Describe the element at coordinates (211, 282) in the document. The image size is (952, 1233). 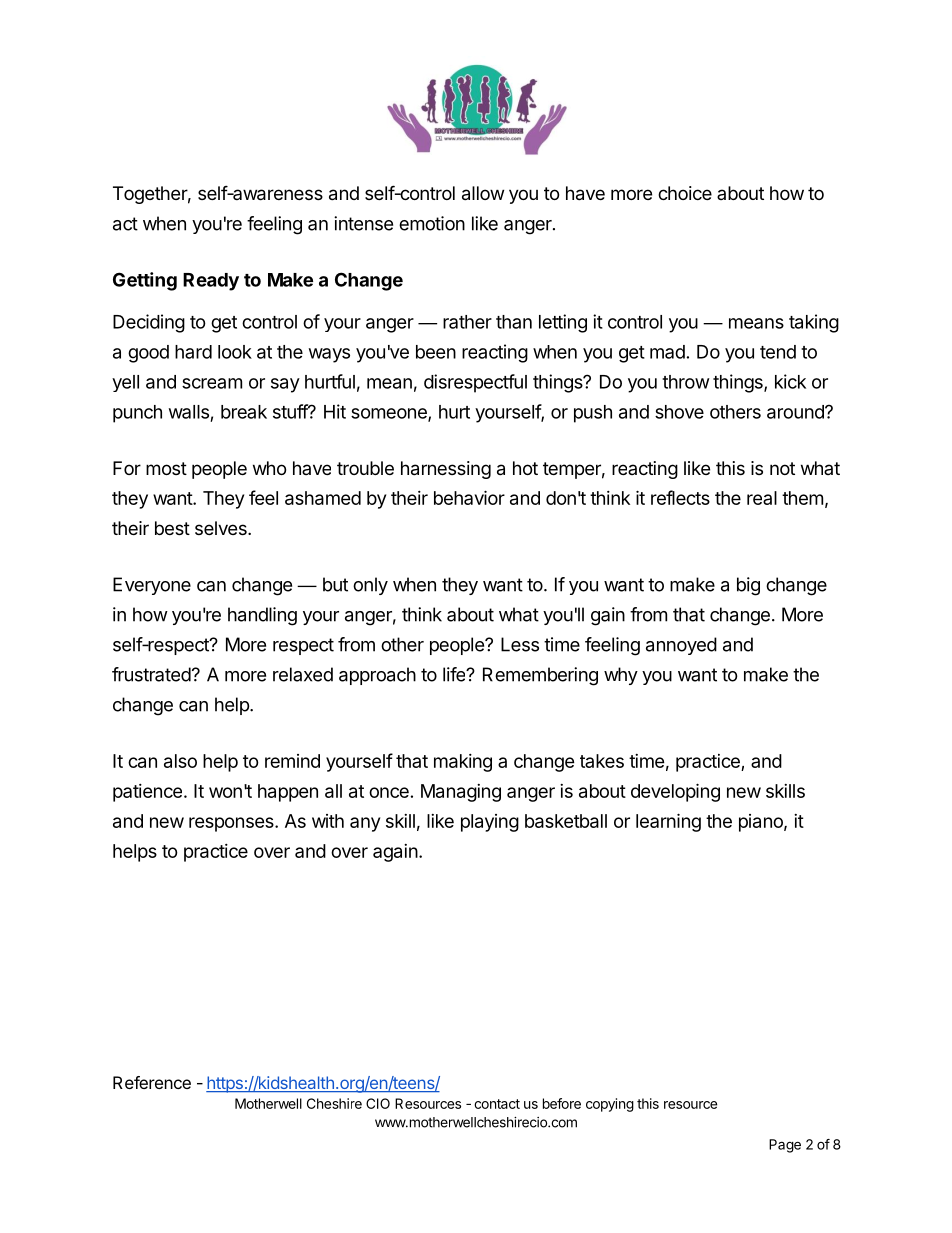
I see `Ready` at that location.
